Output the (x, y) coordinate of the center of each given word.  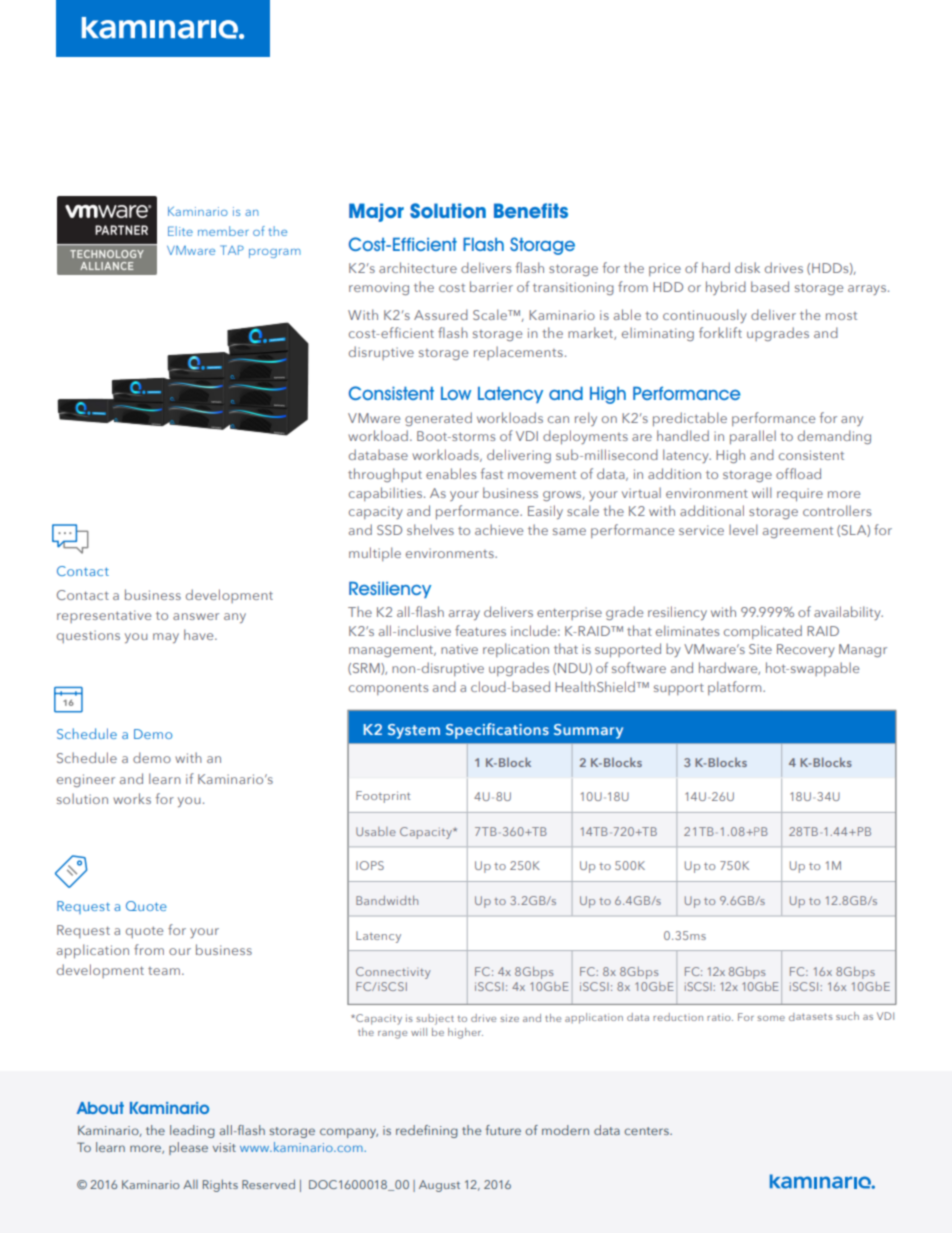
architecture (418, 267)
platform (736, 688)
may (166, 638)
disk (747, 267)
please (188, 1148)
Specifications (497, 731)
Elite (180, 231)
